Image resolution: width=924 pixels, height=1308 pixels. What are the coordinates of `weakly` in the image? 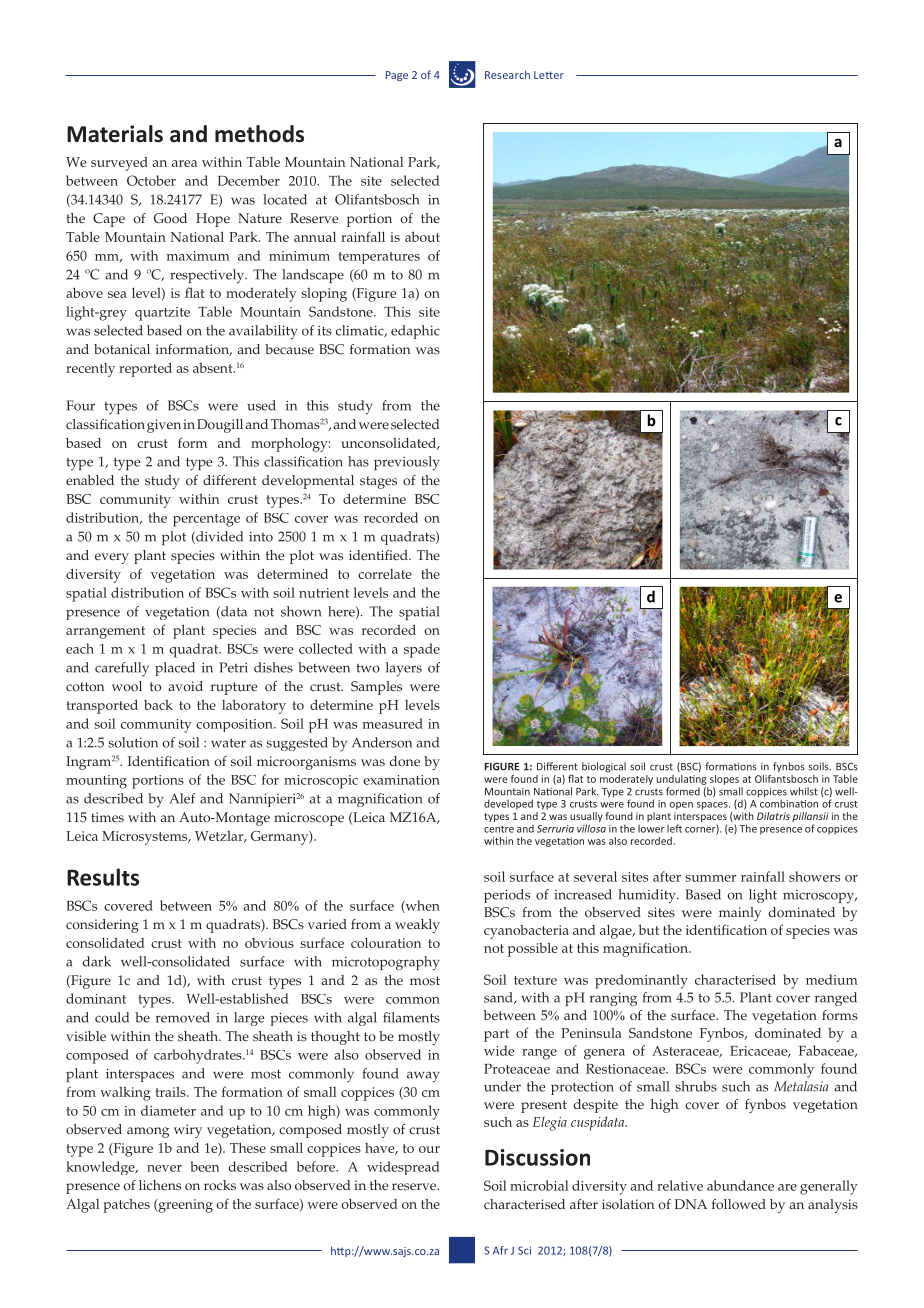 It's located at (417, 926).
